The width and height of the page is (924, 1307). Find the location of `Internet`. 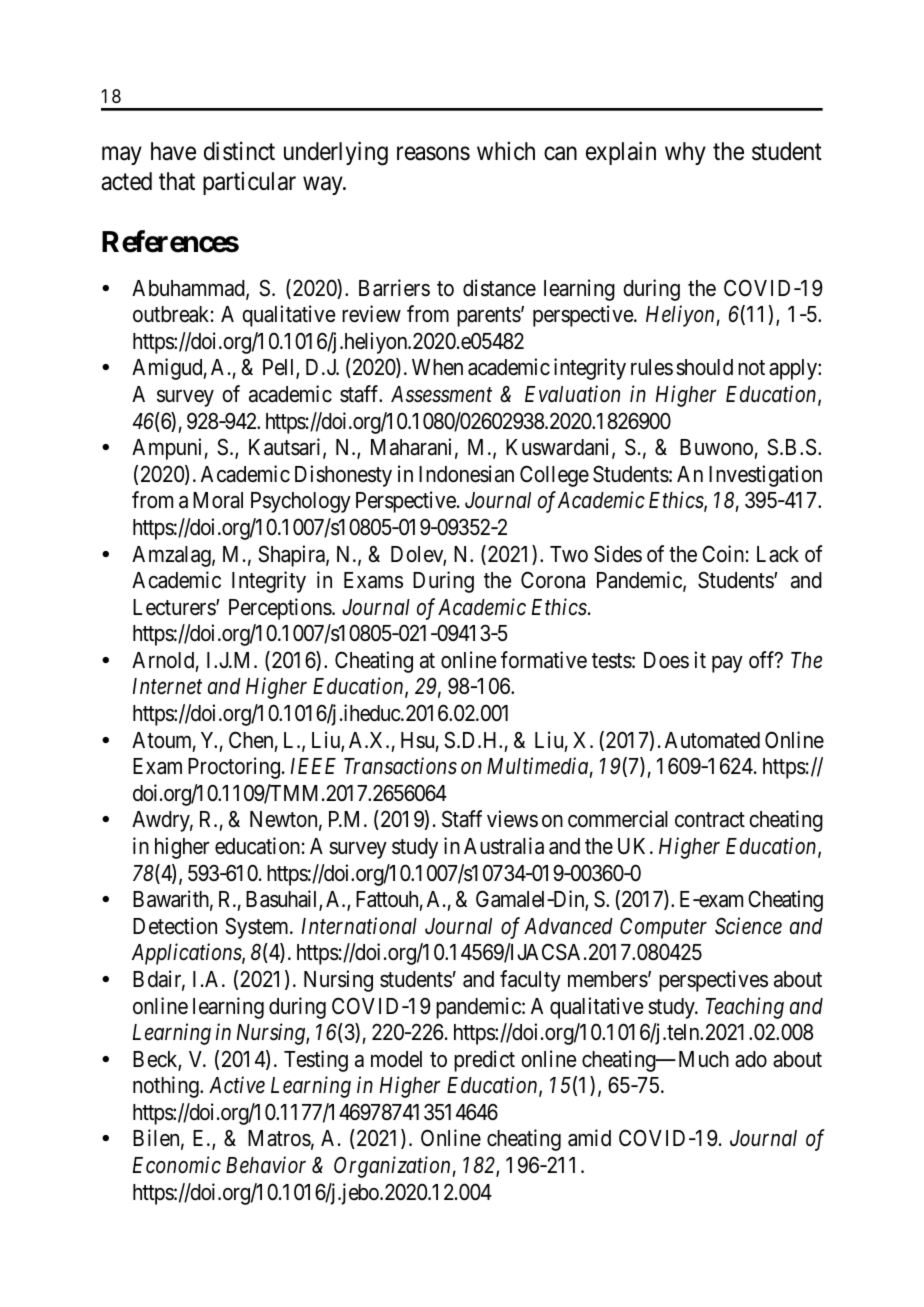

Internet is located at coordinates (167, 686).
